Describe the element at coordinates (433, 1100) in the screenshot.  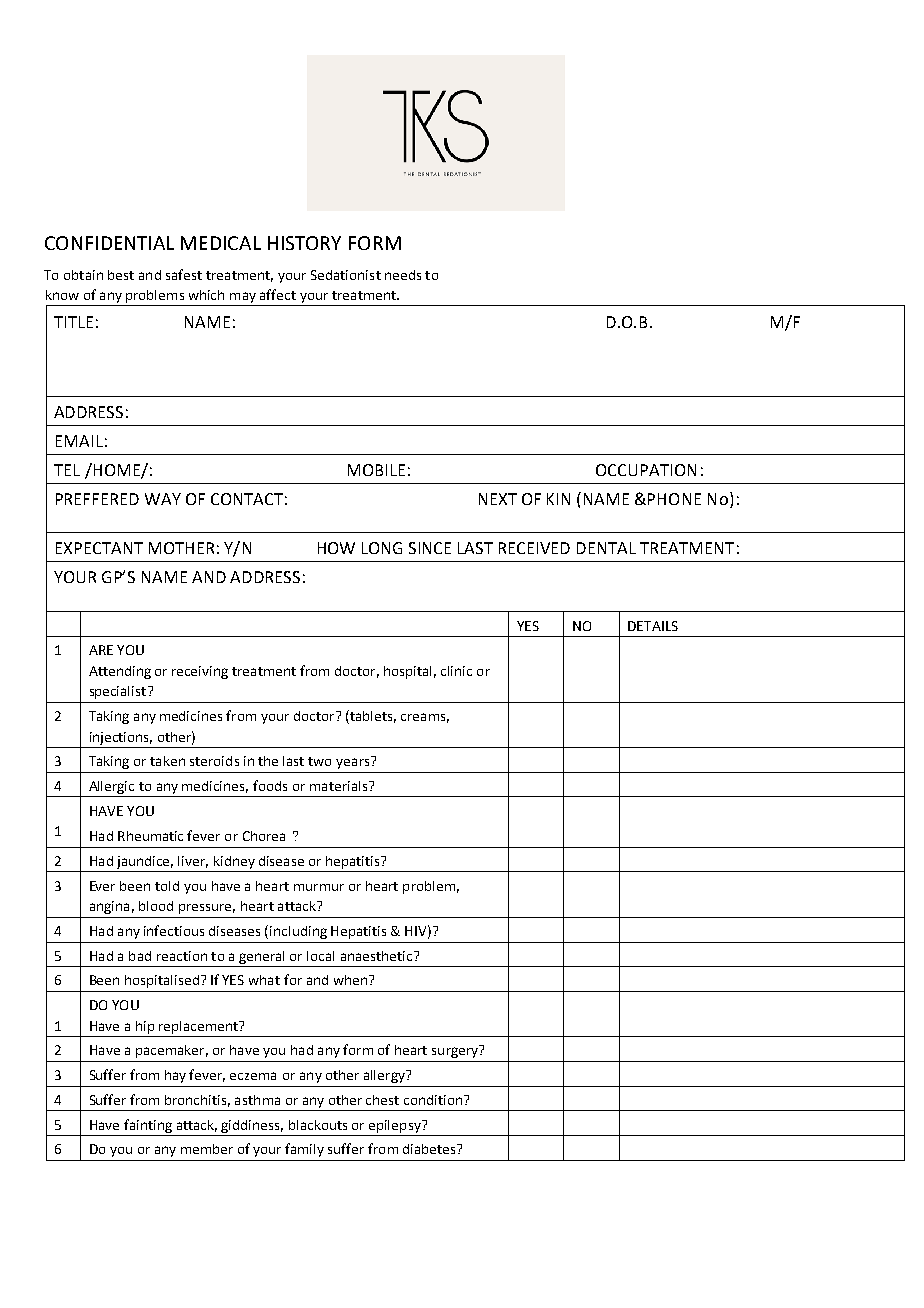
I see `condition` at that location.
